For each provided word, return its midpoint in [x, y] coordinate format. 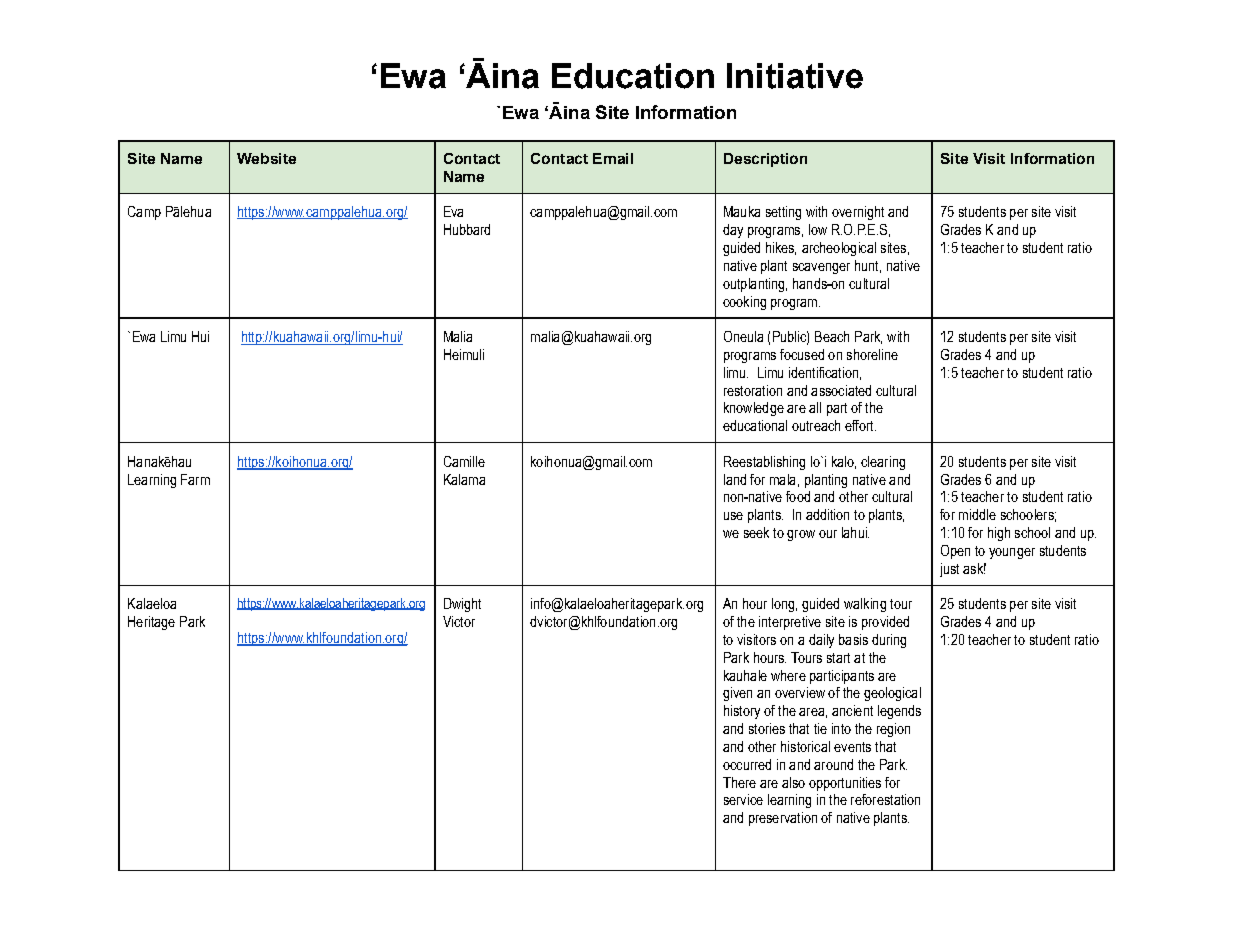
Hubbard [467, 229]
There [739, 782]
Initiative [795, 76]
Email [613, 158]
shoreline [872, 354]
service [743, 799]
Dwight [462, 605]
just [949, 570]
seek [756, 532]
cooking [744, 303]
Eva [453, 211]
